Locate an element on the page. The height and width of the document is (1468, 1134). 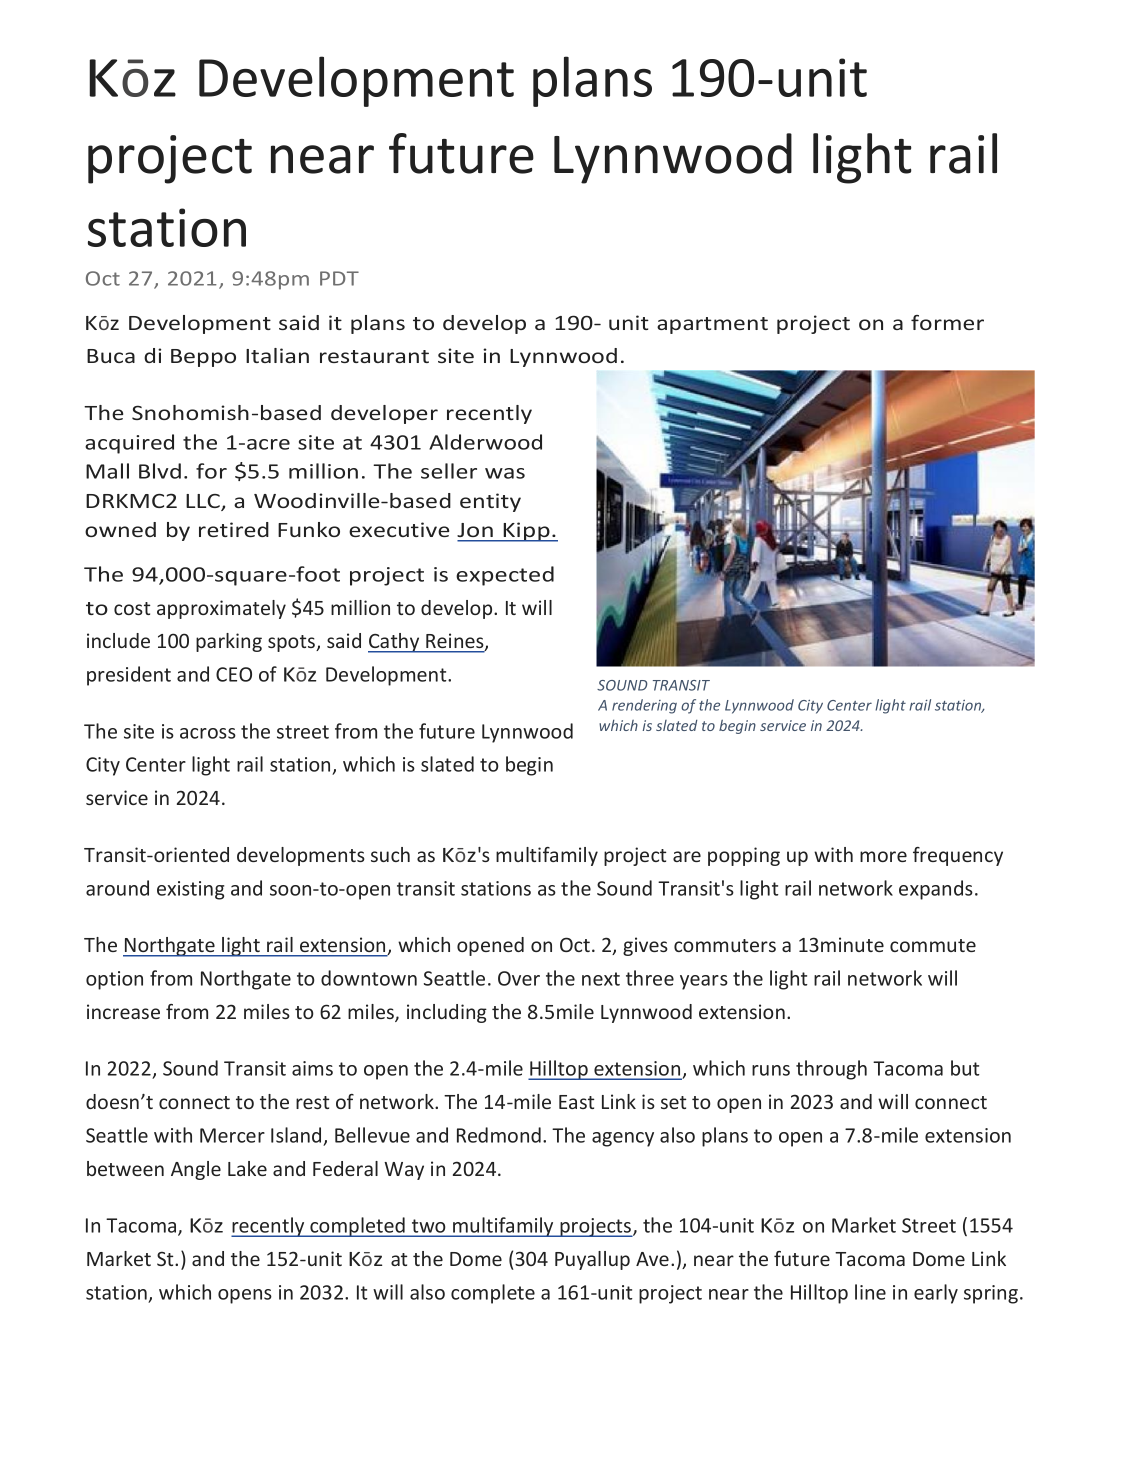
expected is located at coordinates (505, 576).
